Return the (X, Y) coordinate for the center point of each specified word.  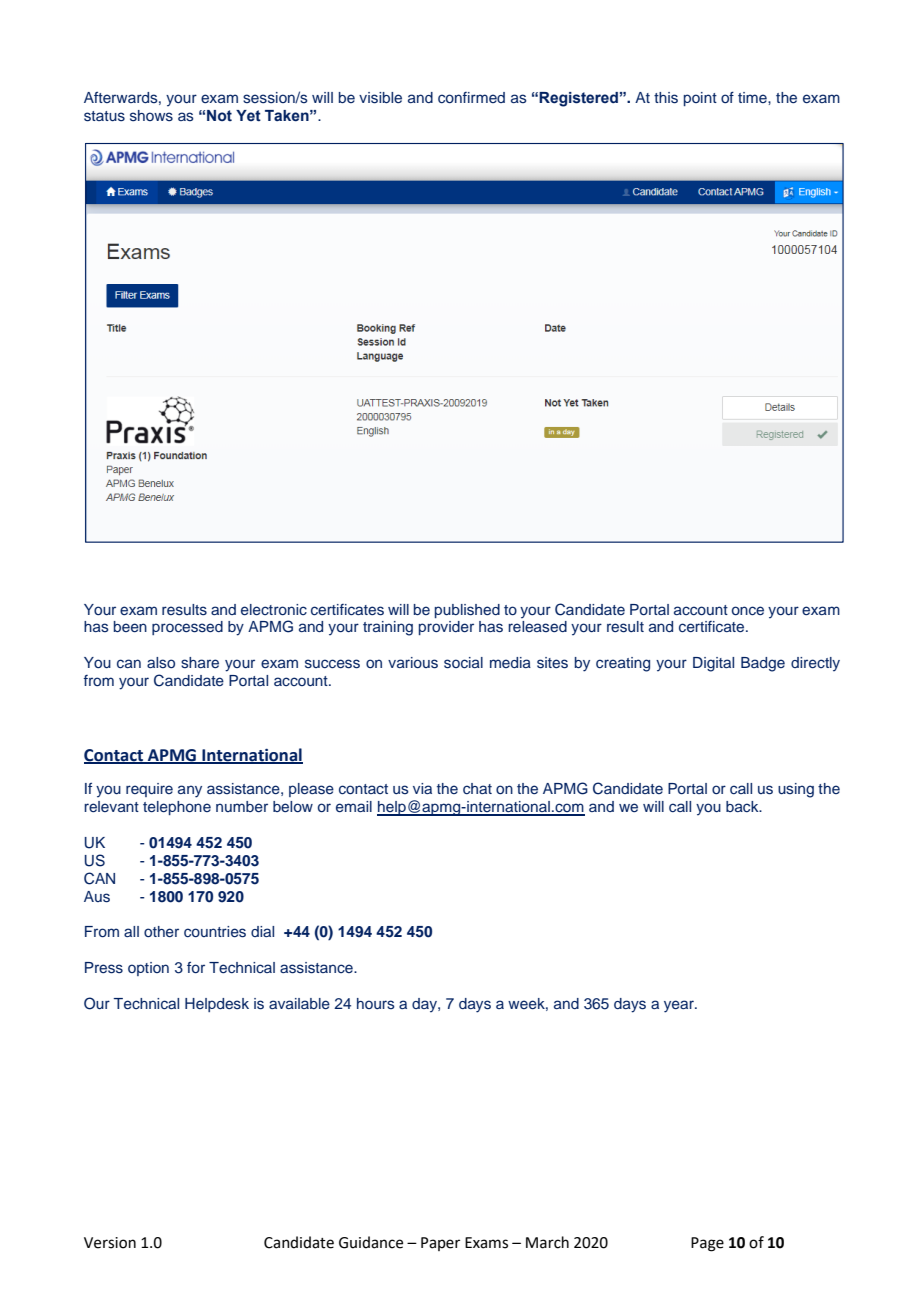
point (700, 99)
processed (187, 628)
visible (380, 98)
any (190, 791)
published (467, 611)
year (680, 1006)
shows (151, 116)
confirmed (471, 97)
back (743, 806)
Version (110, 1243)
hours (376, 1003)
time (753, 97)
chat (477, 788)
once (748, 611)
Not (219, 115)
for (196, 967)
